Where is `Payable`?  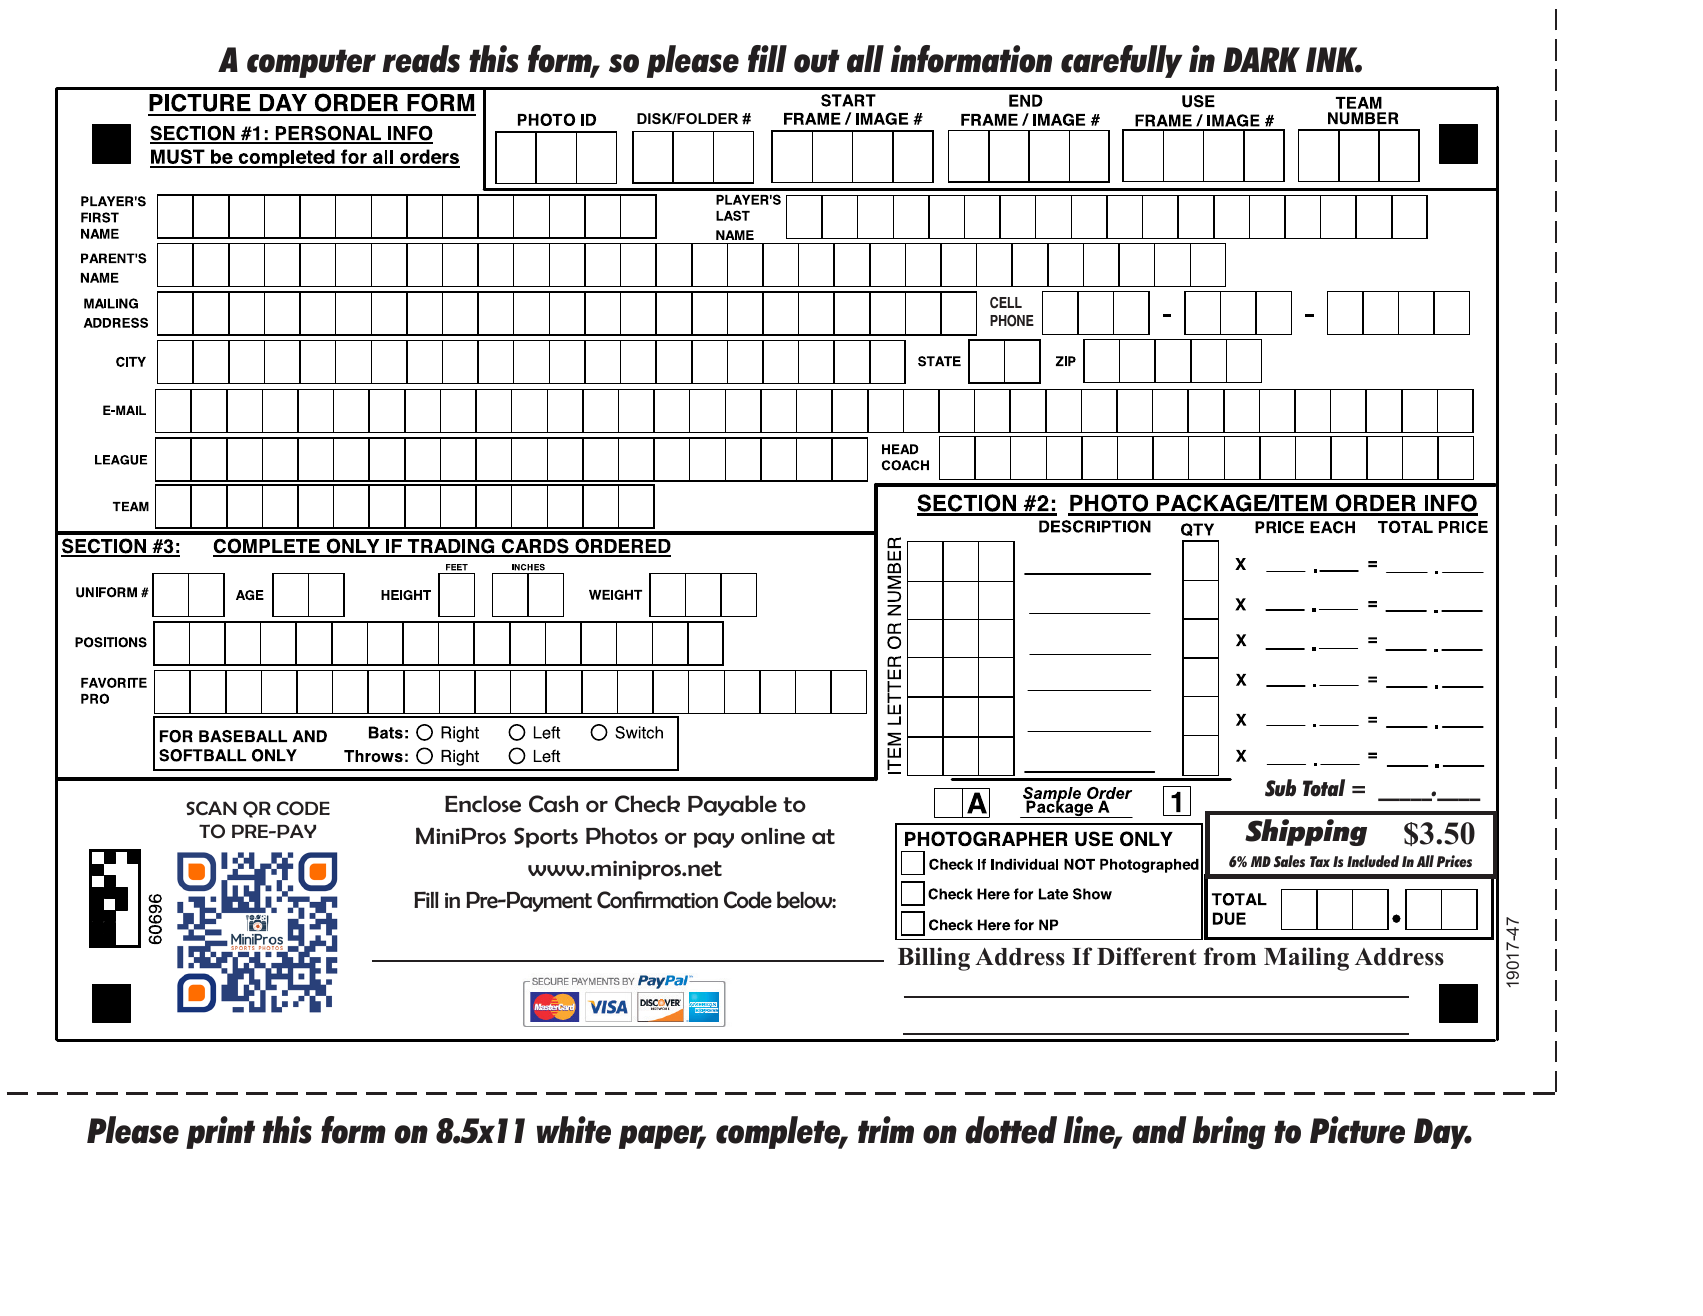
Payable is located at coordinates (732, 805).
